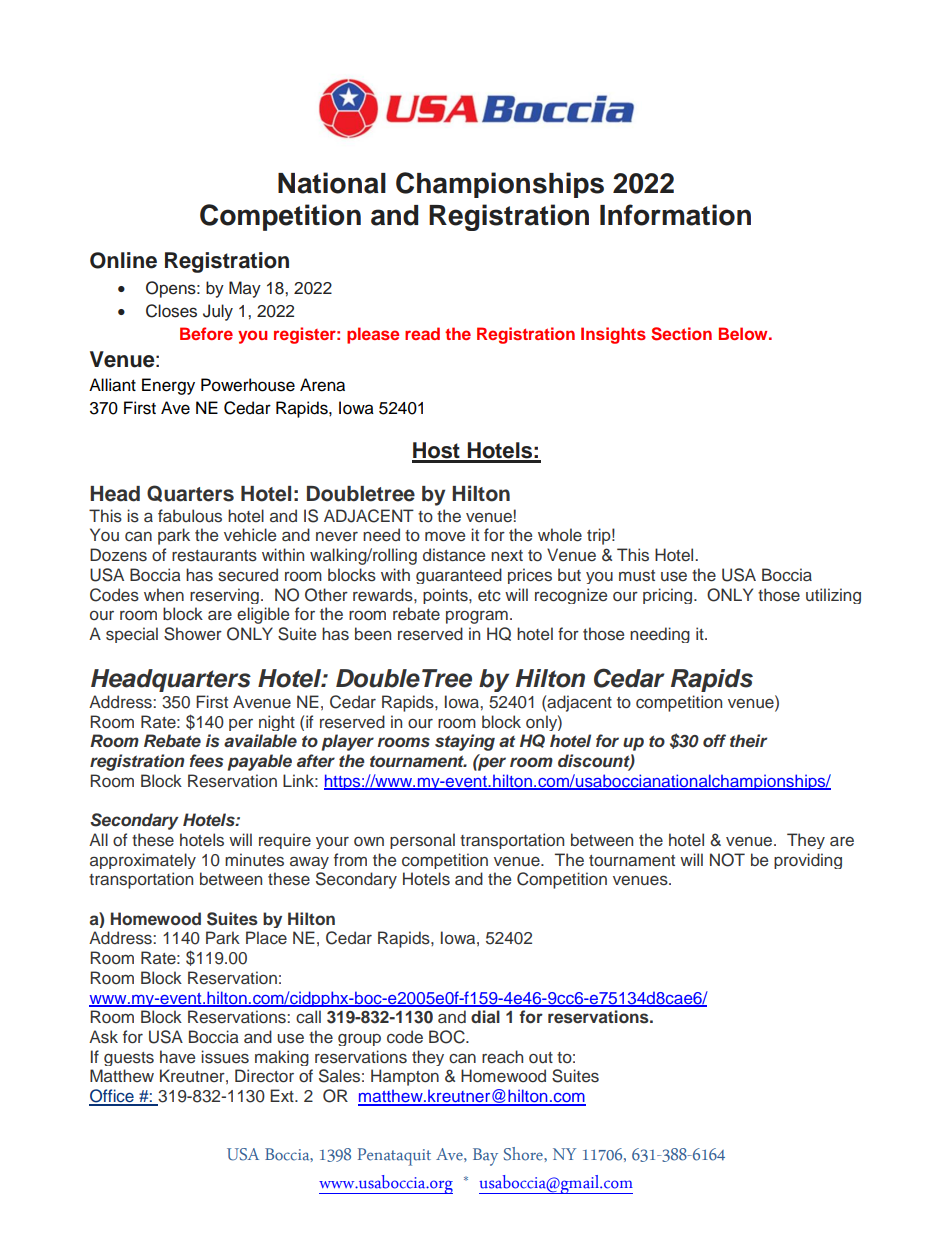 This page has width=952, height=1233. Describe the element at coordinates (143, 861) in the page. I see `approximately` at that location.
